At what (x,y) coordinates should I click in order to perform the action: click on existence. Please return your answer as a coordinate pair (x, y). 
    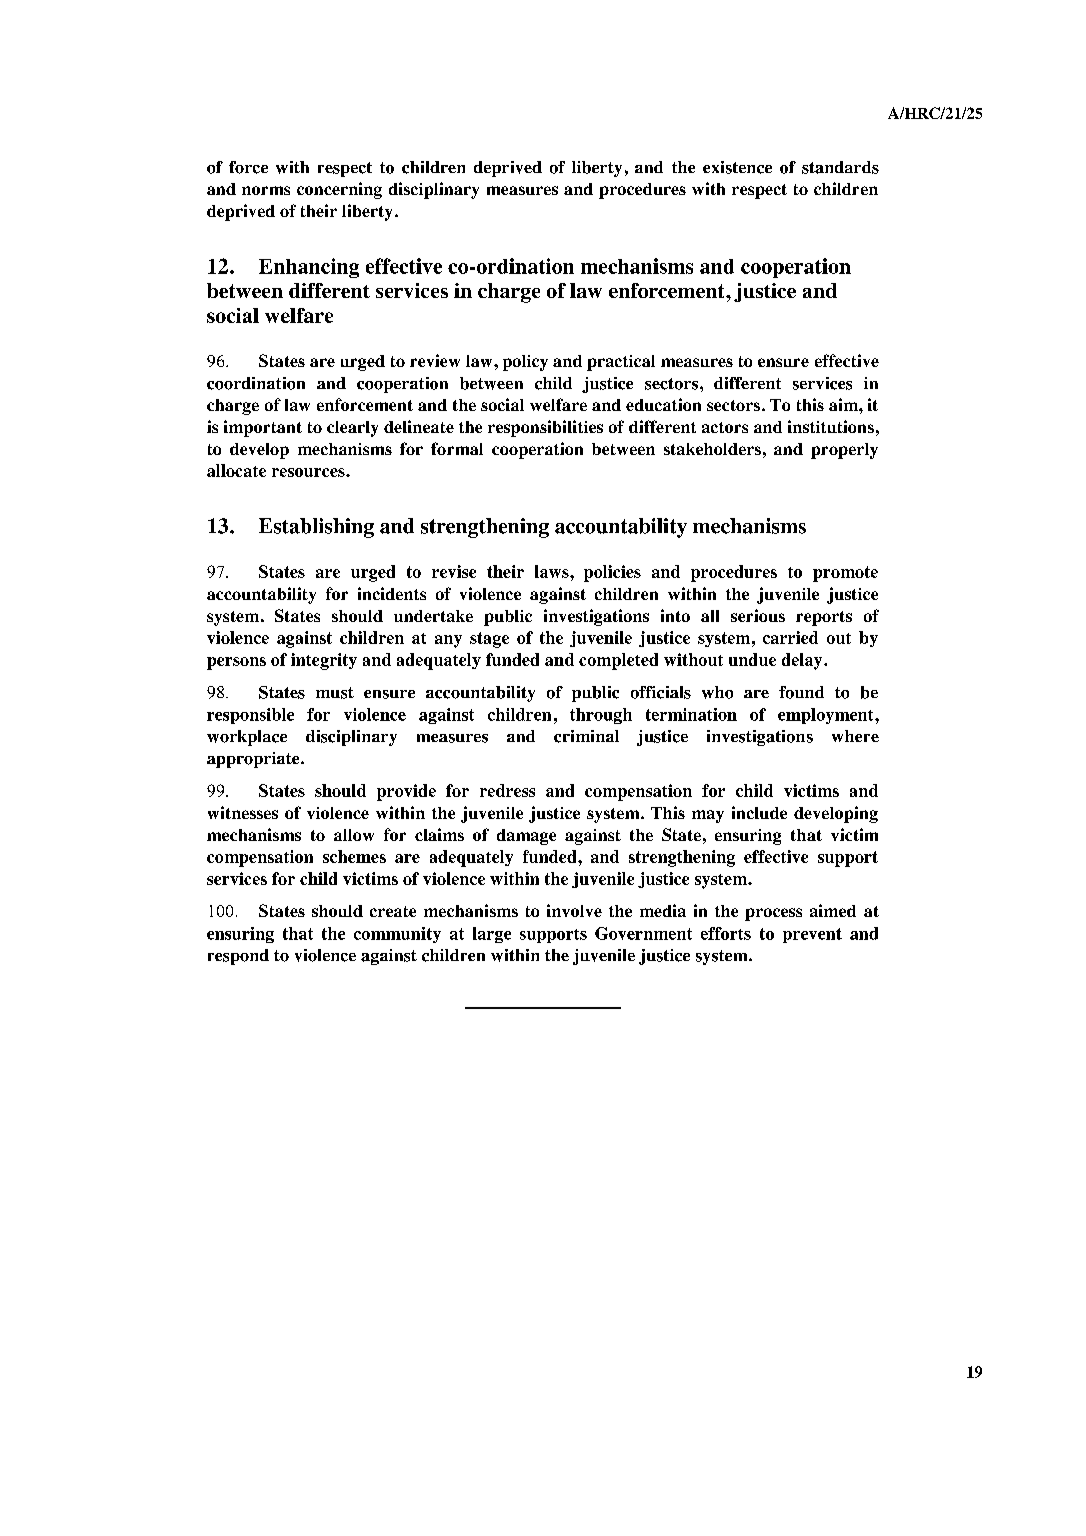
    Looking at the image, I should click on (737, 167).
